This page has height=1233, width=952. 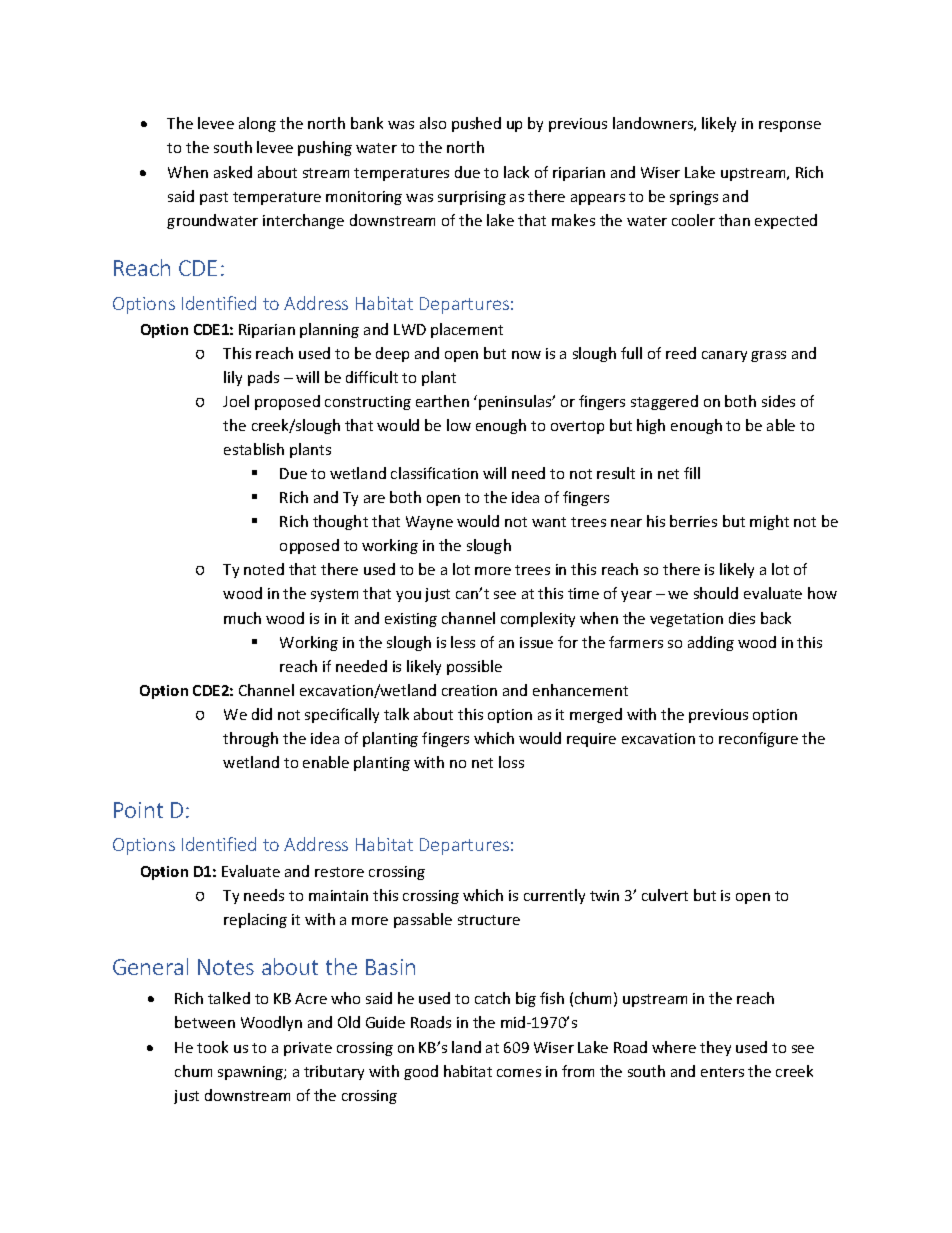 What do you see at coordinates (511, 762) in the page?
I see `loss` at bounding box center [511, 762].
